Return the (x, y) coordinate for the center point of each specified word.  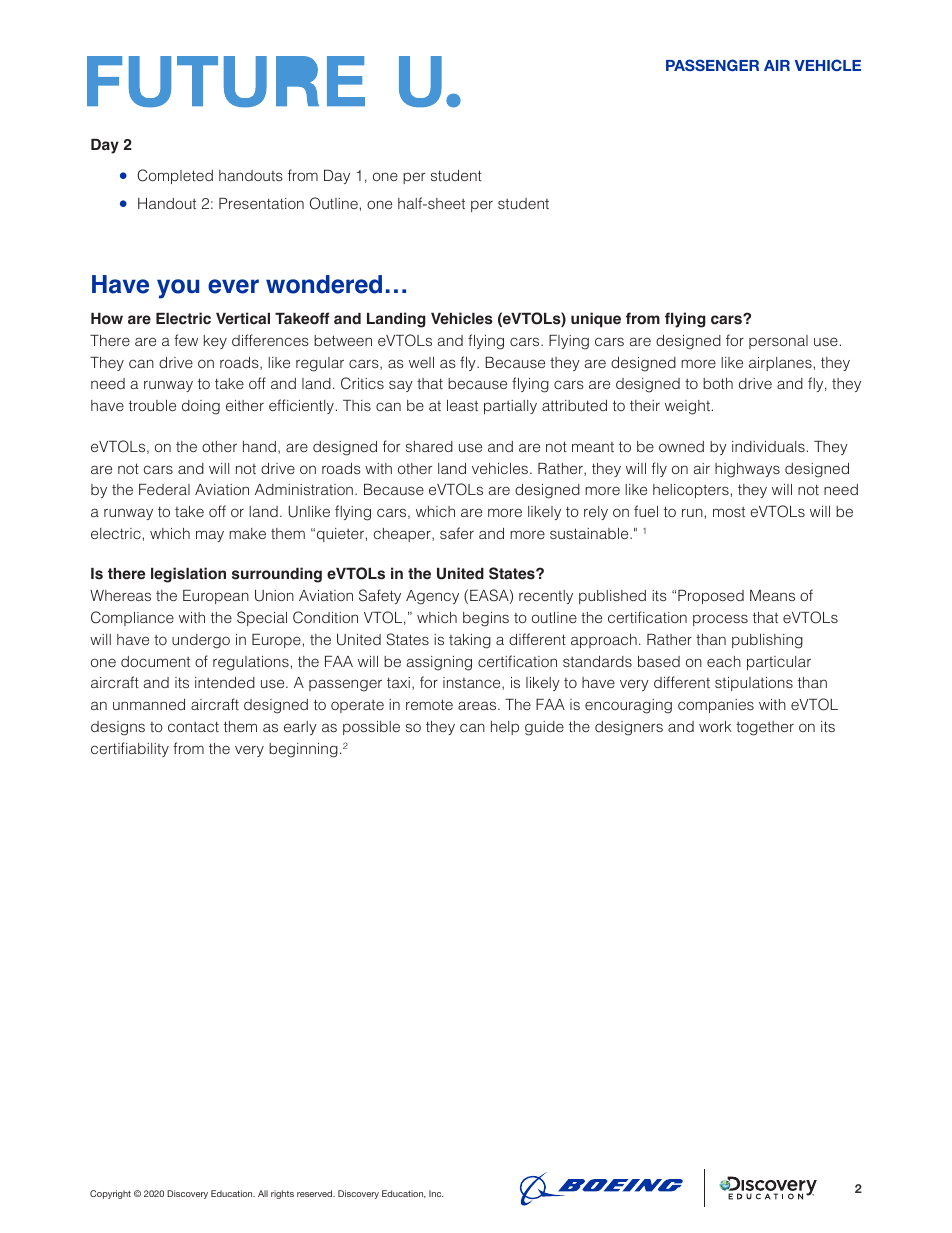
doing (201, 407)
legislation (188, 575)
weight (687, 407)
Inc (436, 1193)
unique (596, 320)
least (462, 405)
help (505, 728)
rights (282, 1194)
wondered (324, 284)
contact (193, 726)
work (715, 726)
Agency (432, 597)
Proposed (711, 597)
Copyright (110, 1194)
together (765, 728)
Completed (175, 176)
